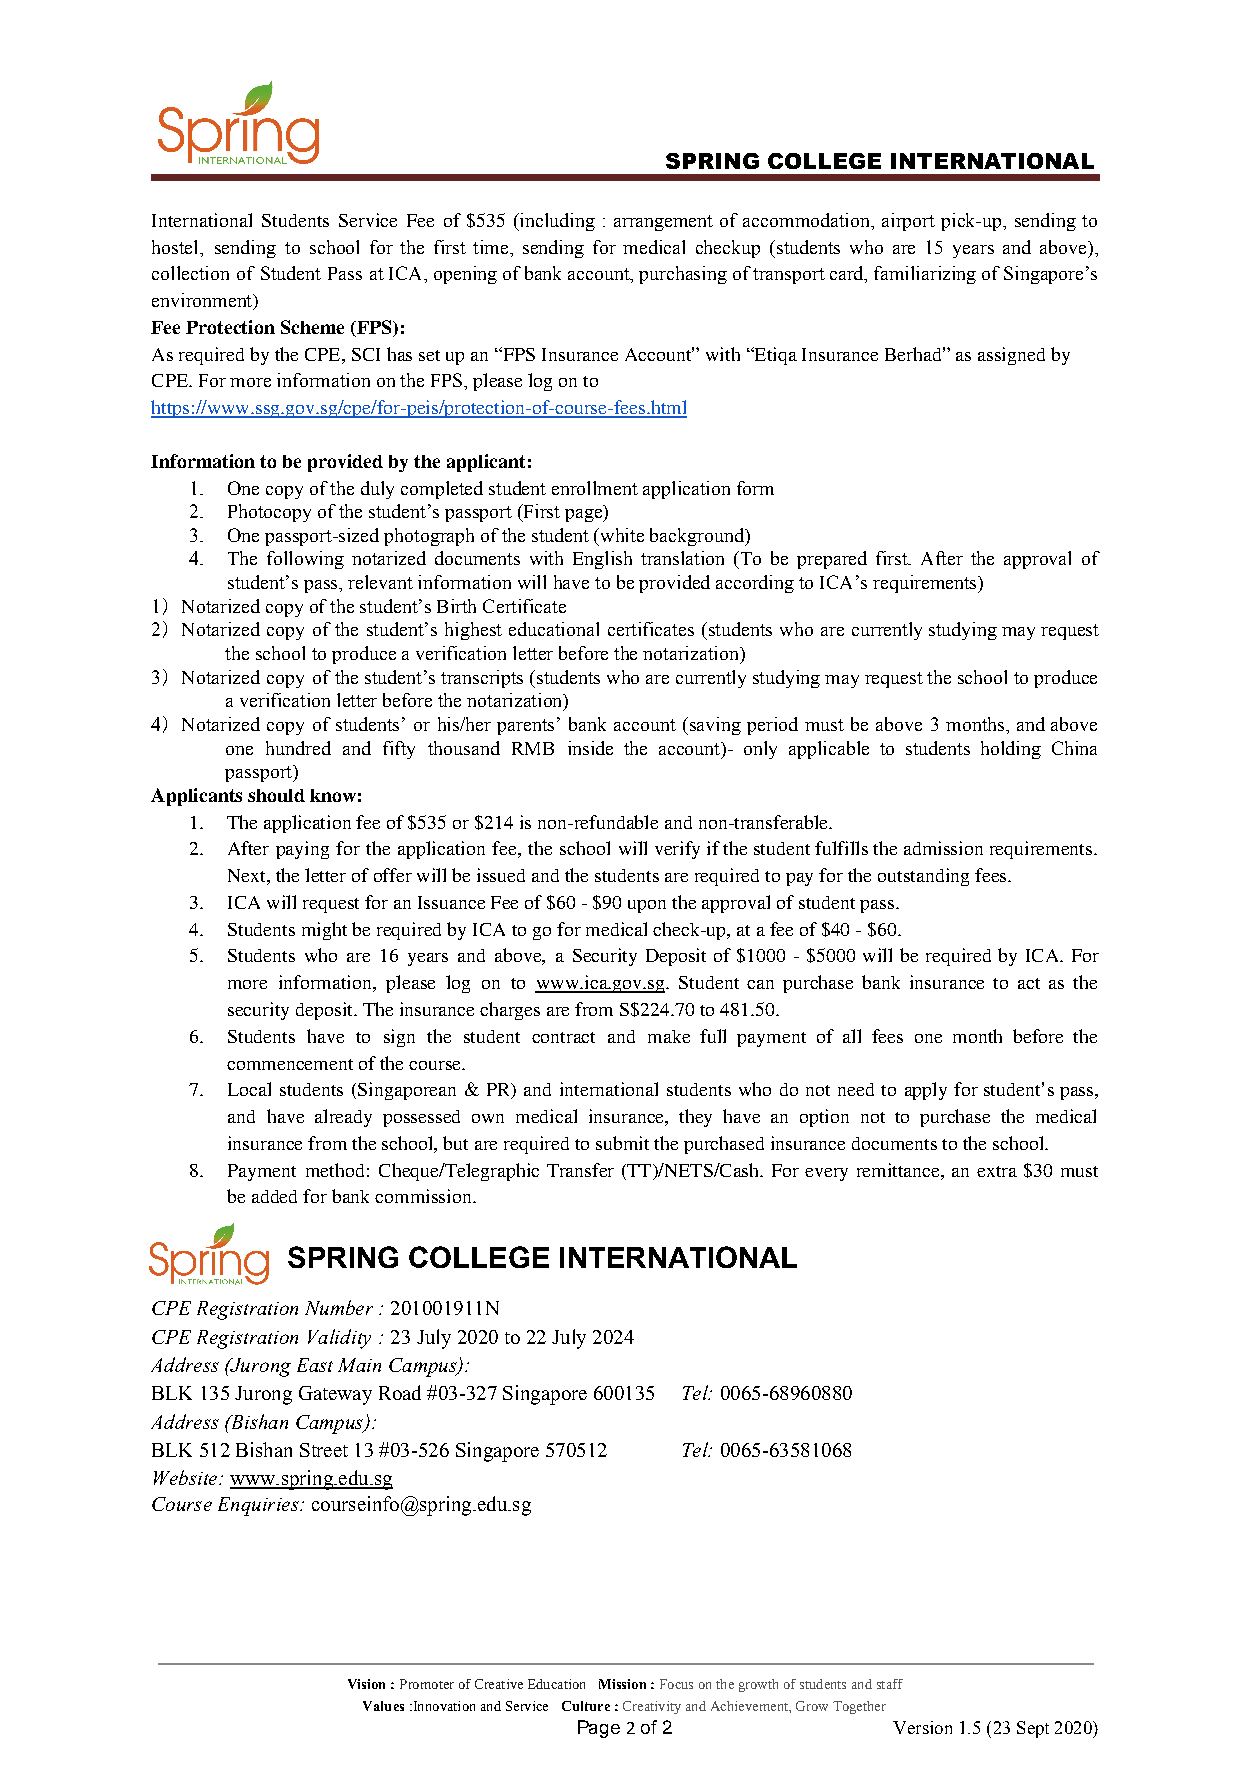  What do you see at coordinates (683, 275) in the image?
I see `purchasing` at bounding box center [683, 275].
